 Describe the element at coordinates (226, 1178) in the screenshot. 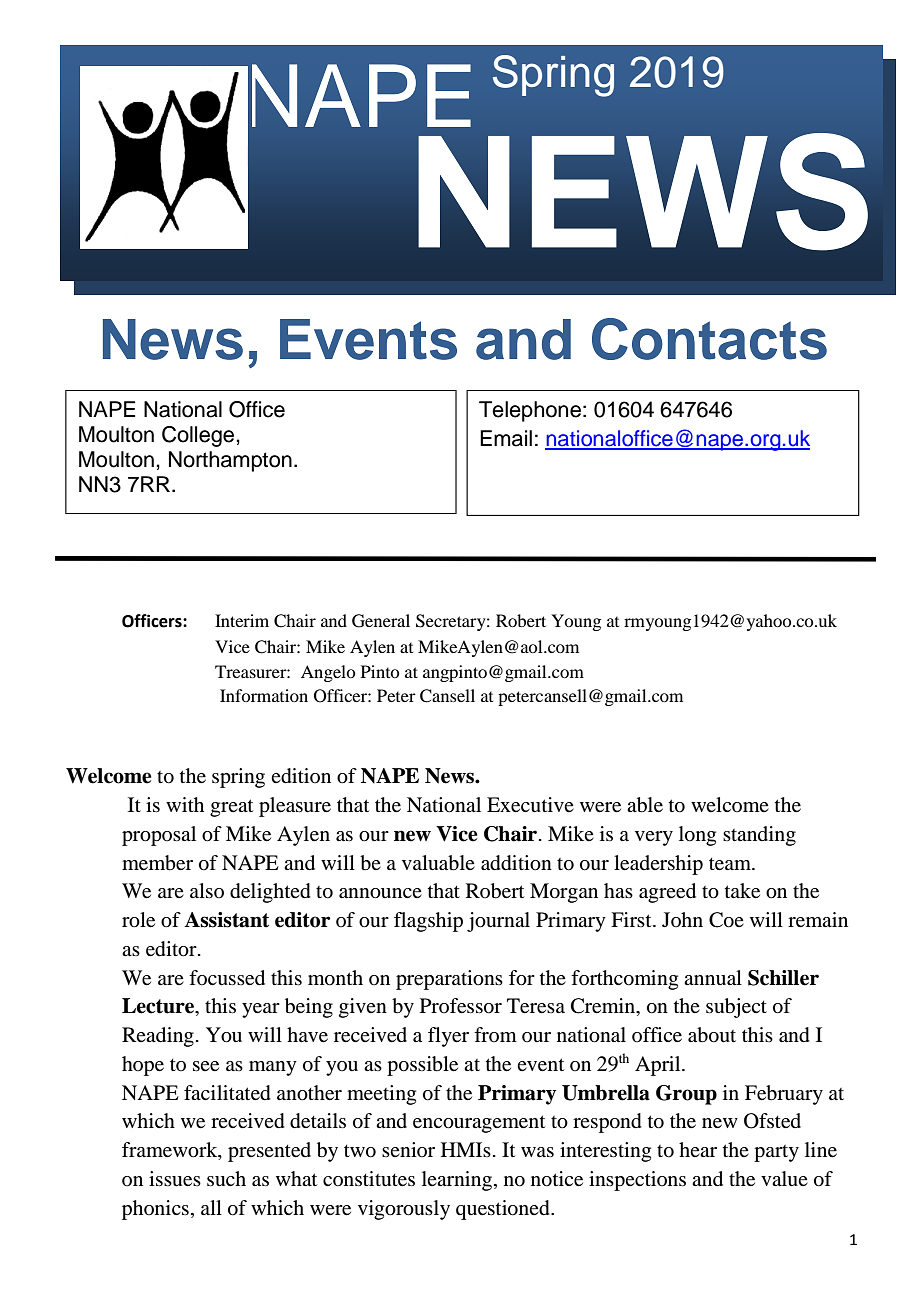

I see `such` at that location.
